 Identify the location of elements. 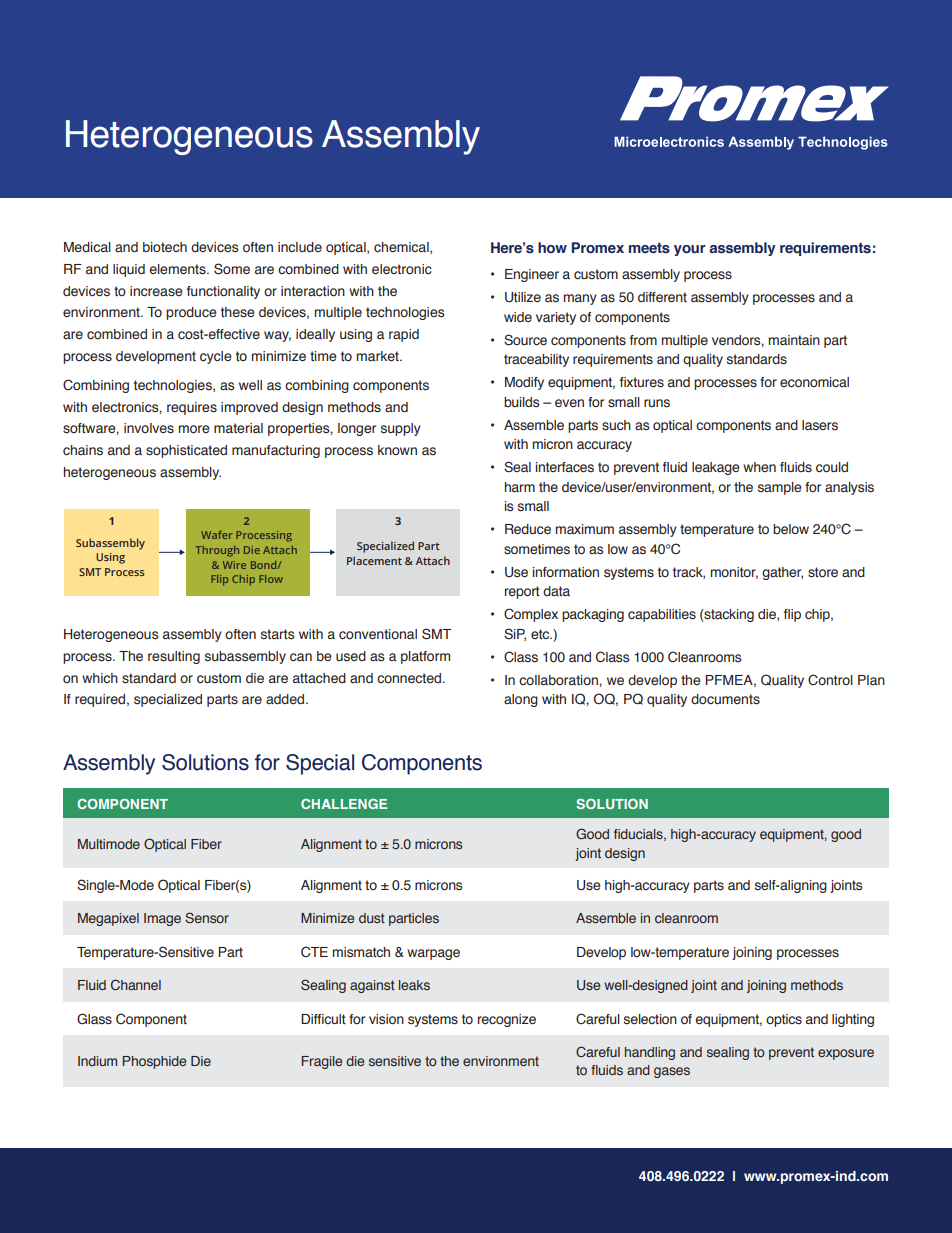
(178, 269).
